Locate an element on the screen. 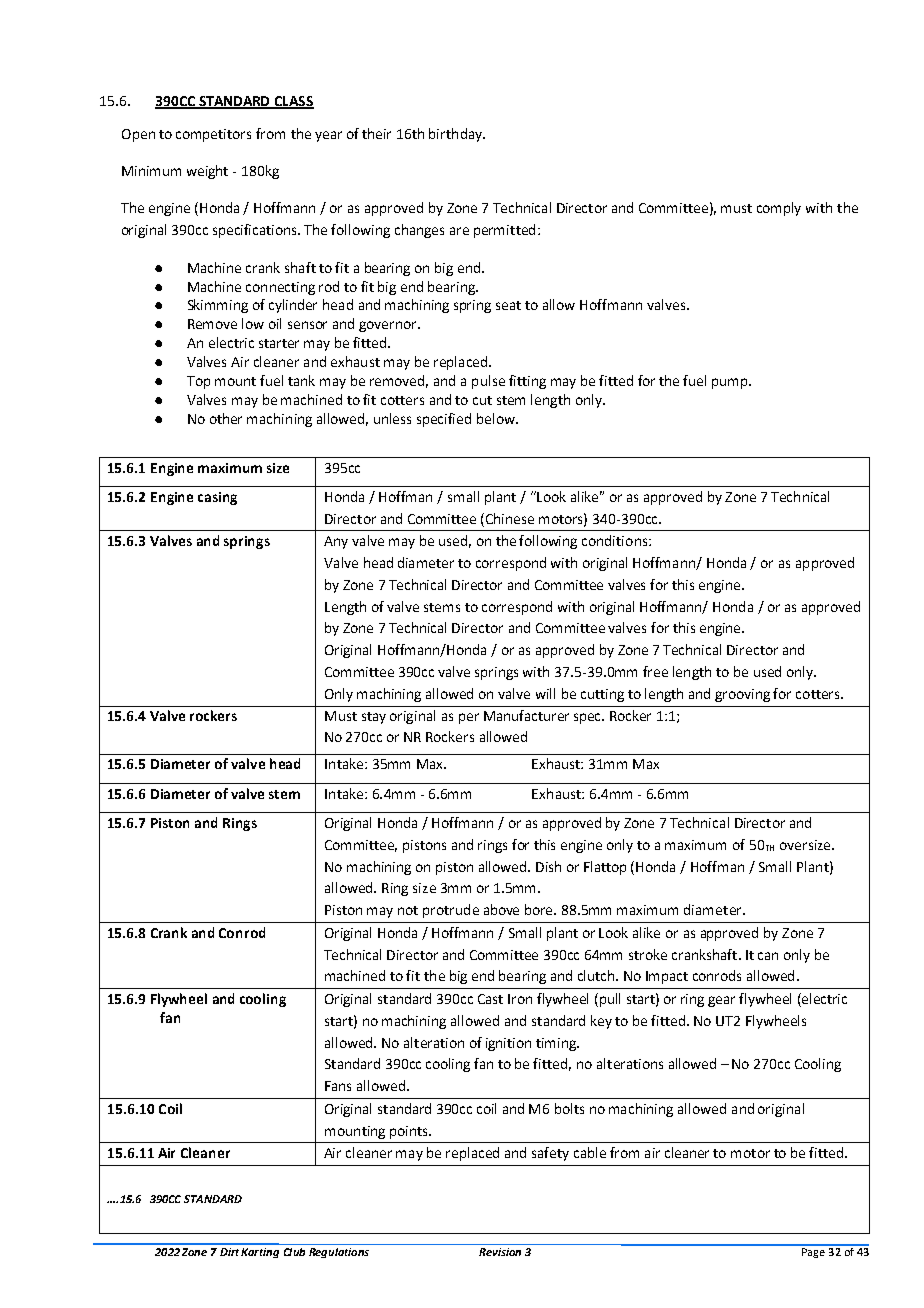  pump is located at coordinates (731, 383).
